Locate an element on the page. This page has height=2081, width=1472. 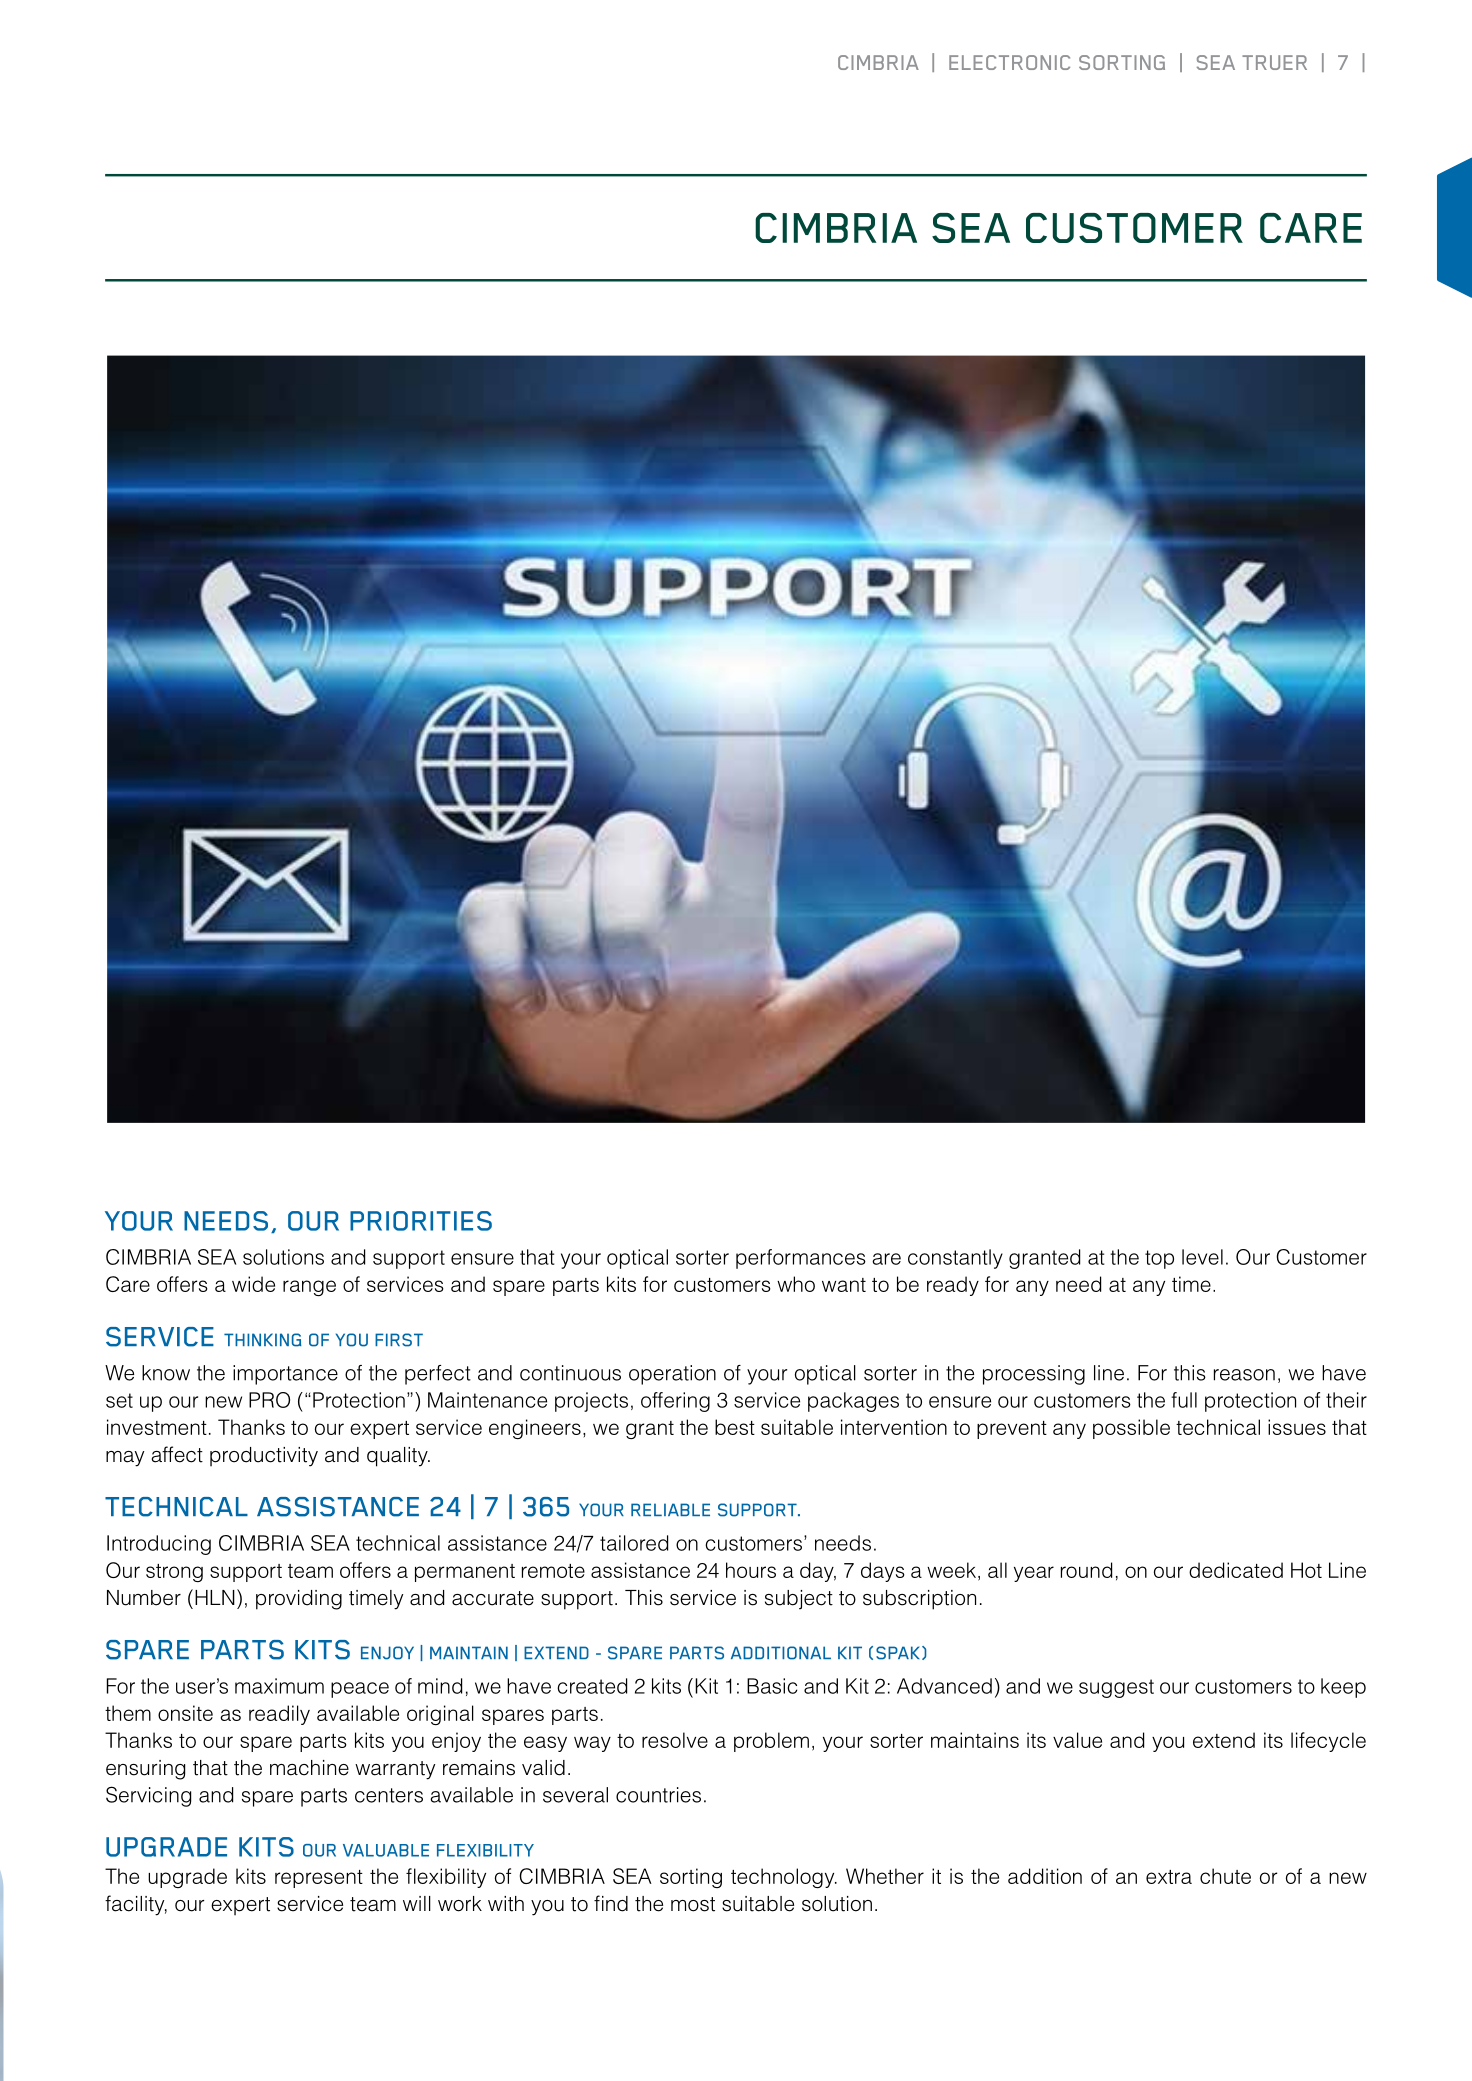
PRIORITIES is located at coordinates (421, 1221).
